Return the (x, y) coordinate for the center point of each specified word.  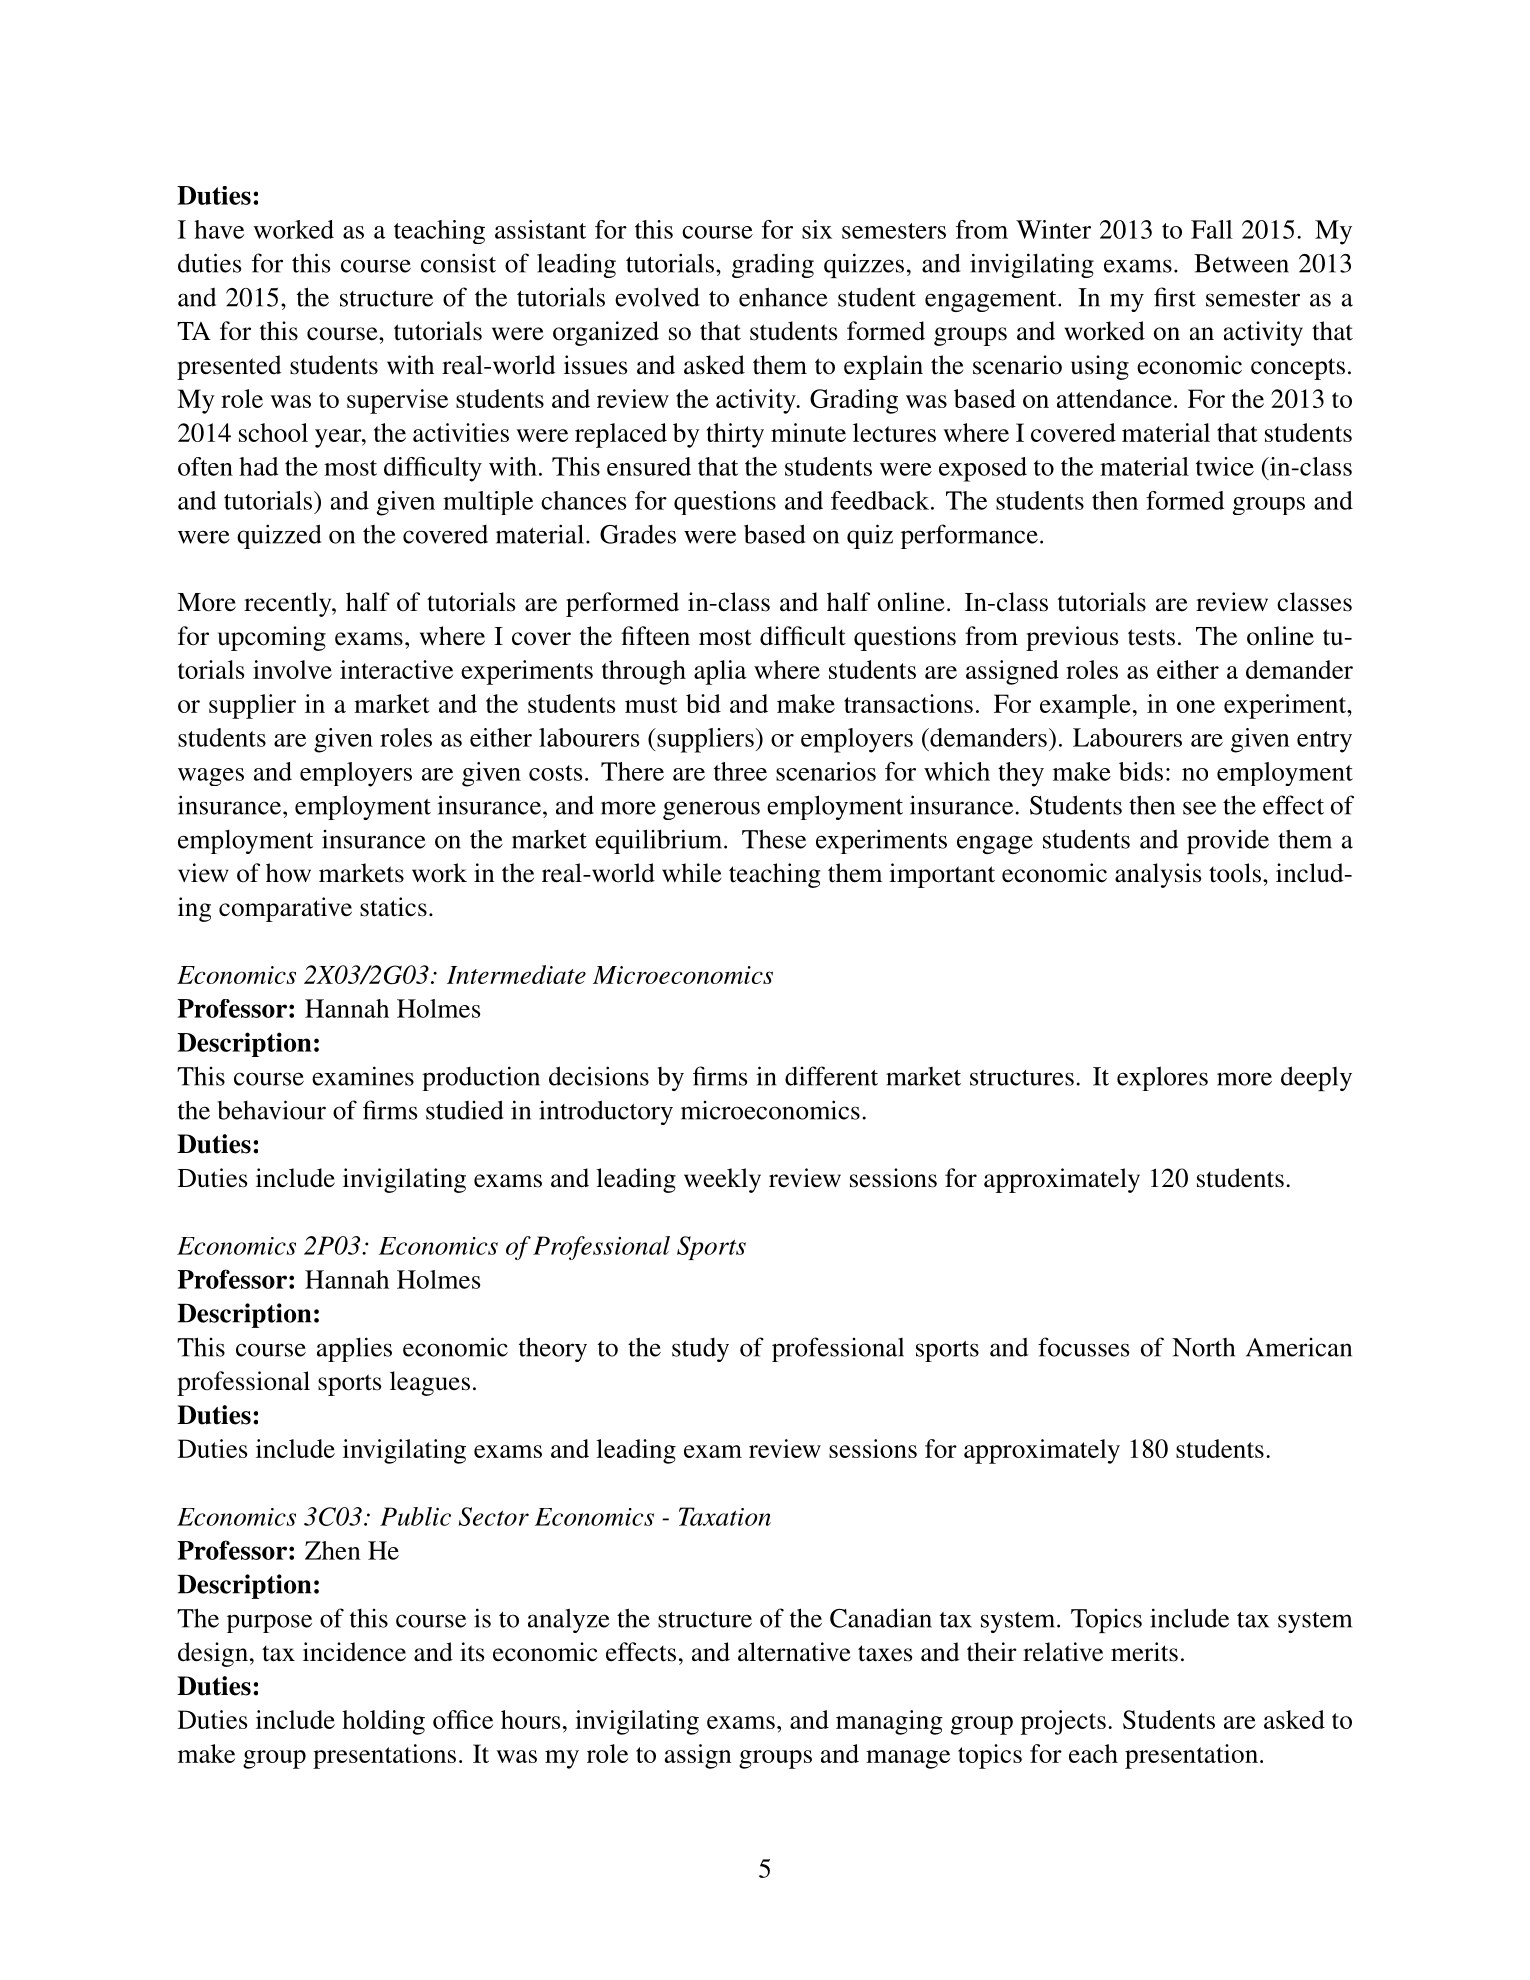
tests (1151, 637)
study (700, 1350)
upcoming (272, 638)
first (1175, 297)
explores (1162, 1078)
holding (383, 1722)
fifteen (655, 636)
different (831, 1076)
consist (458, 263)
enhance (783, 297)
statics (393, 907)
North (1203, 1347)
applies (354, 1349)
